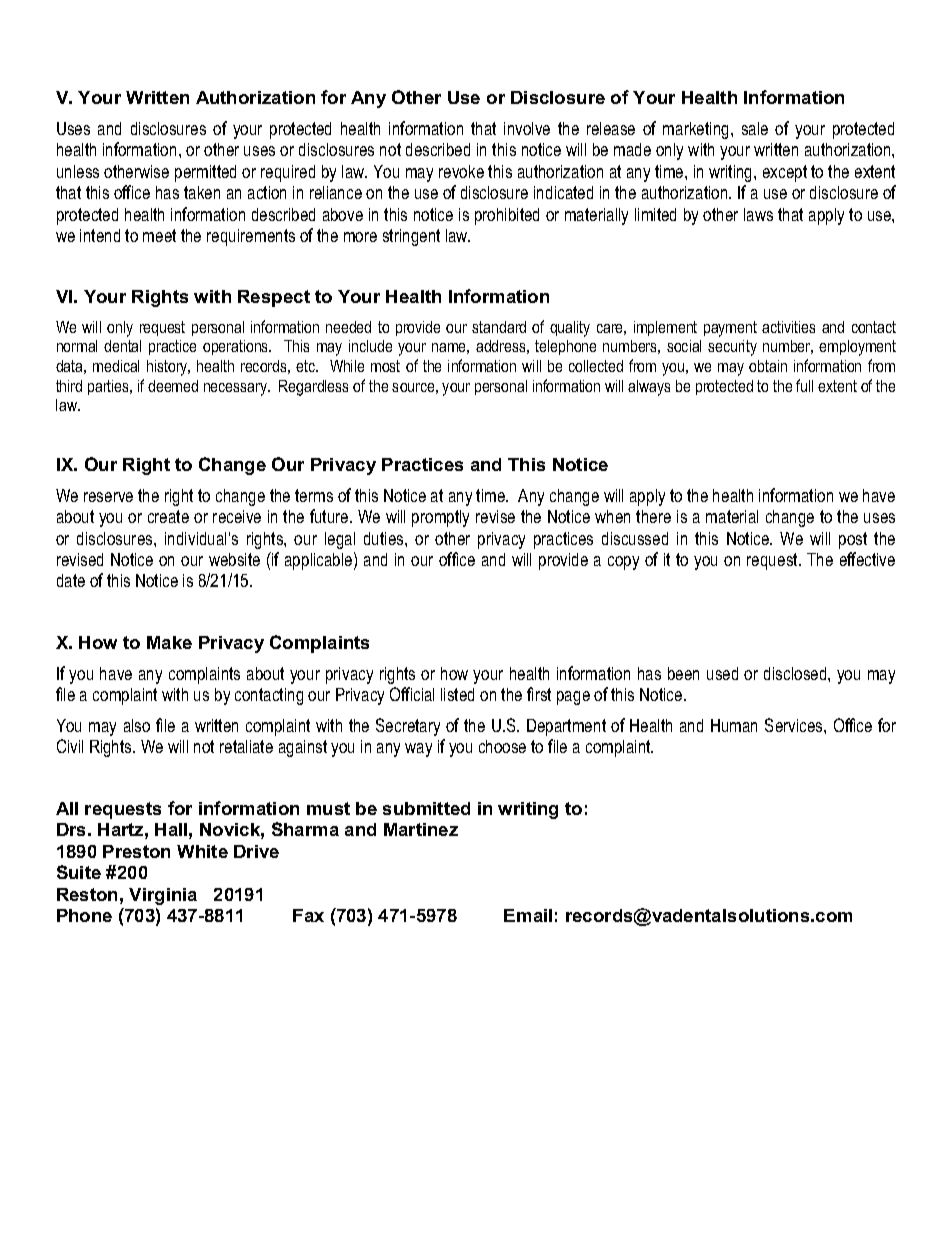 This screenshot has width=952, height=1233. Describe the element at coordinates (499, 327) in the screenshot. I see `standard` at that location.
